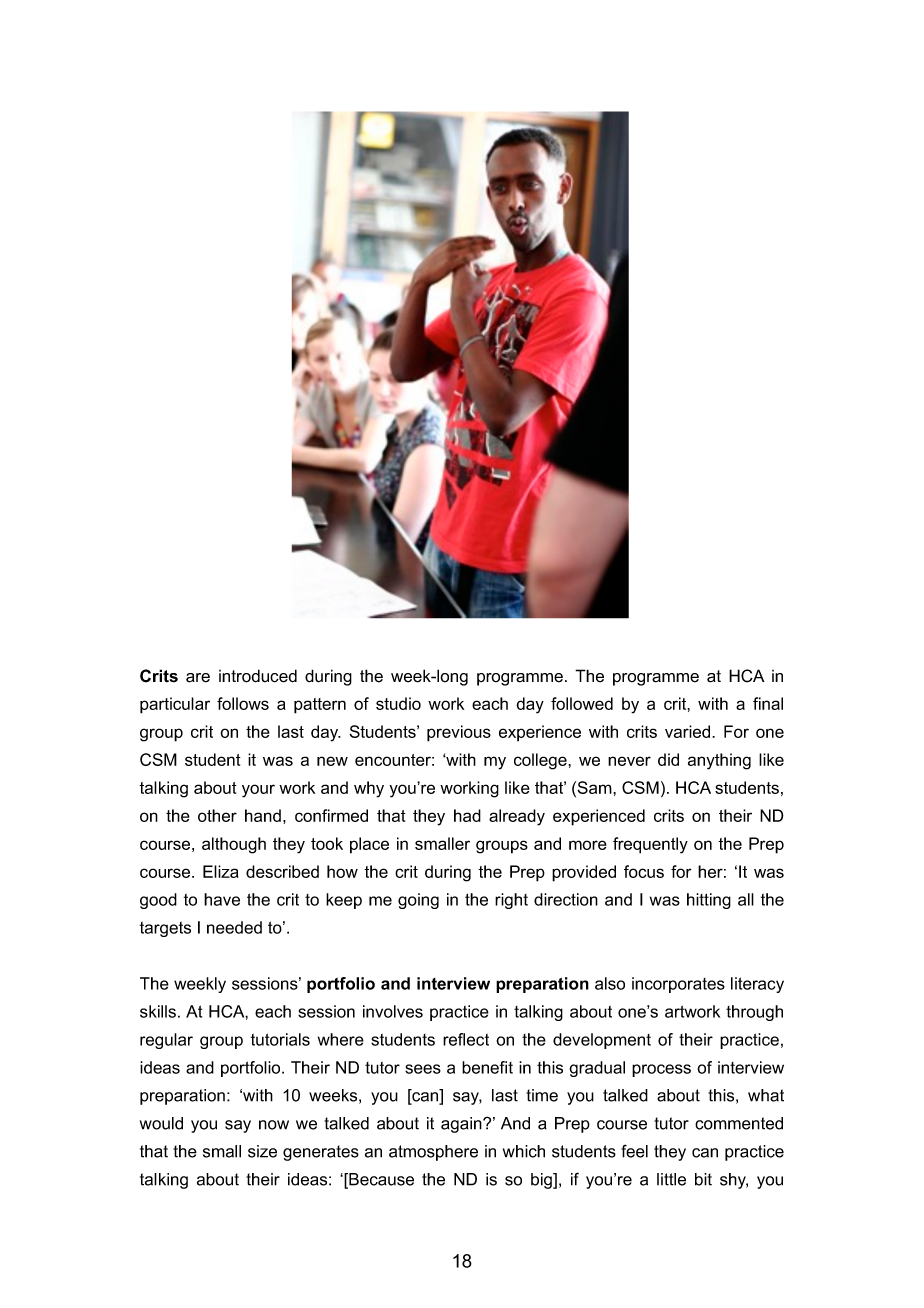 Image resolution: width=924 pixels, height=1308 pixels. I want to click on studio, so click(398, 703).
